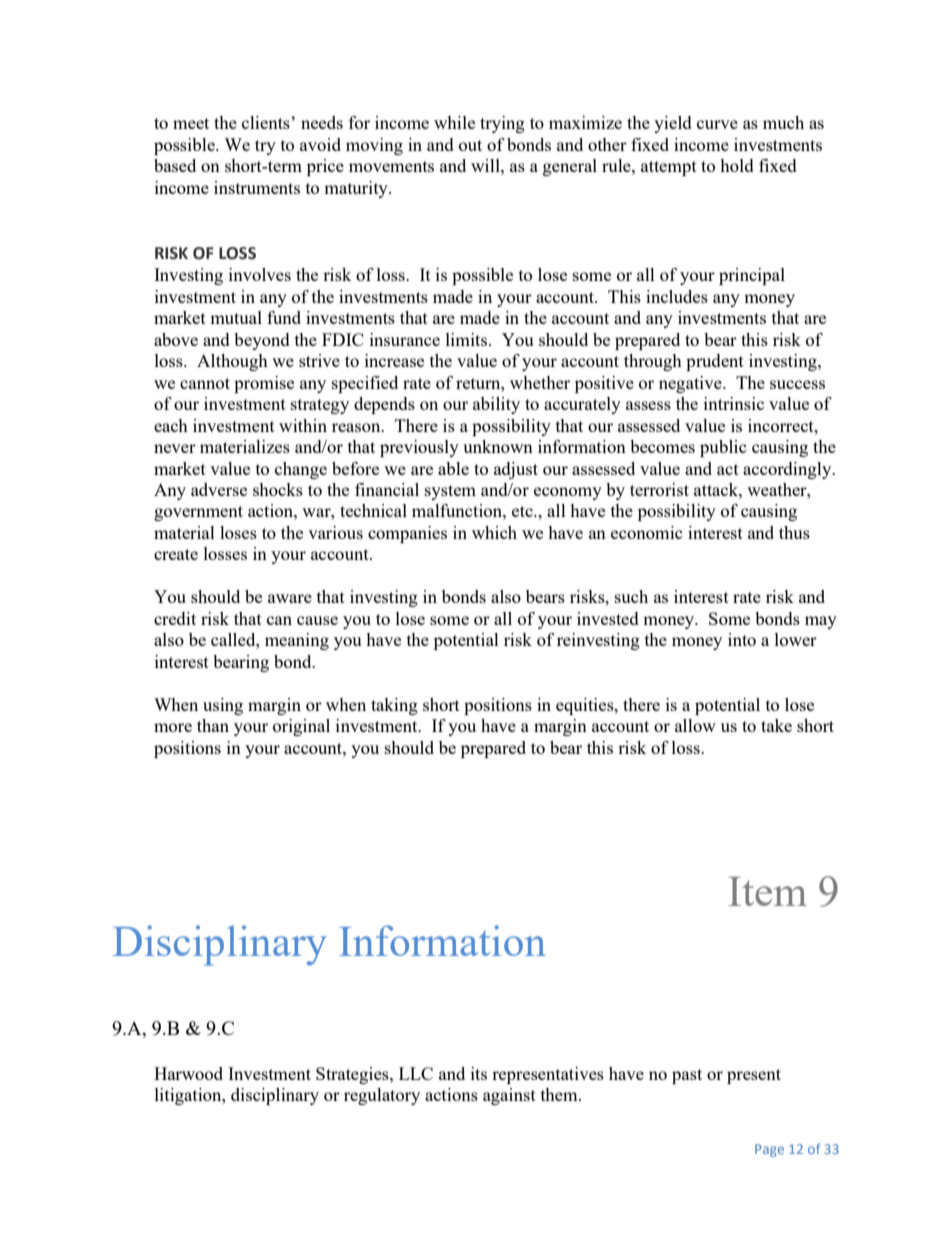  Describe the element at coordinates (470, 145) in the screenshot. I see `out` at that location.
